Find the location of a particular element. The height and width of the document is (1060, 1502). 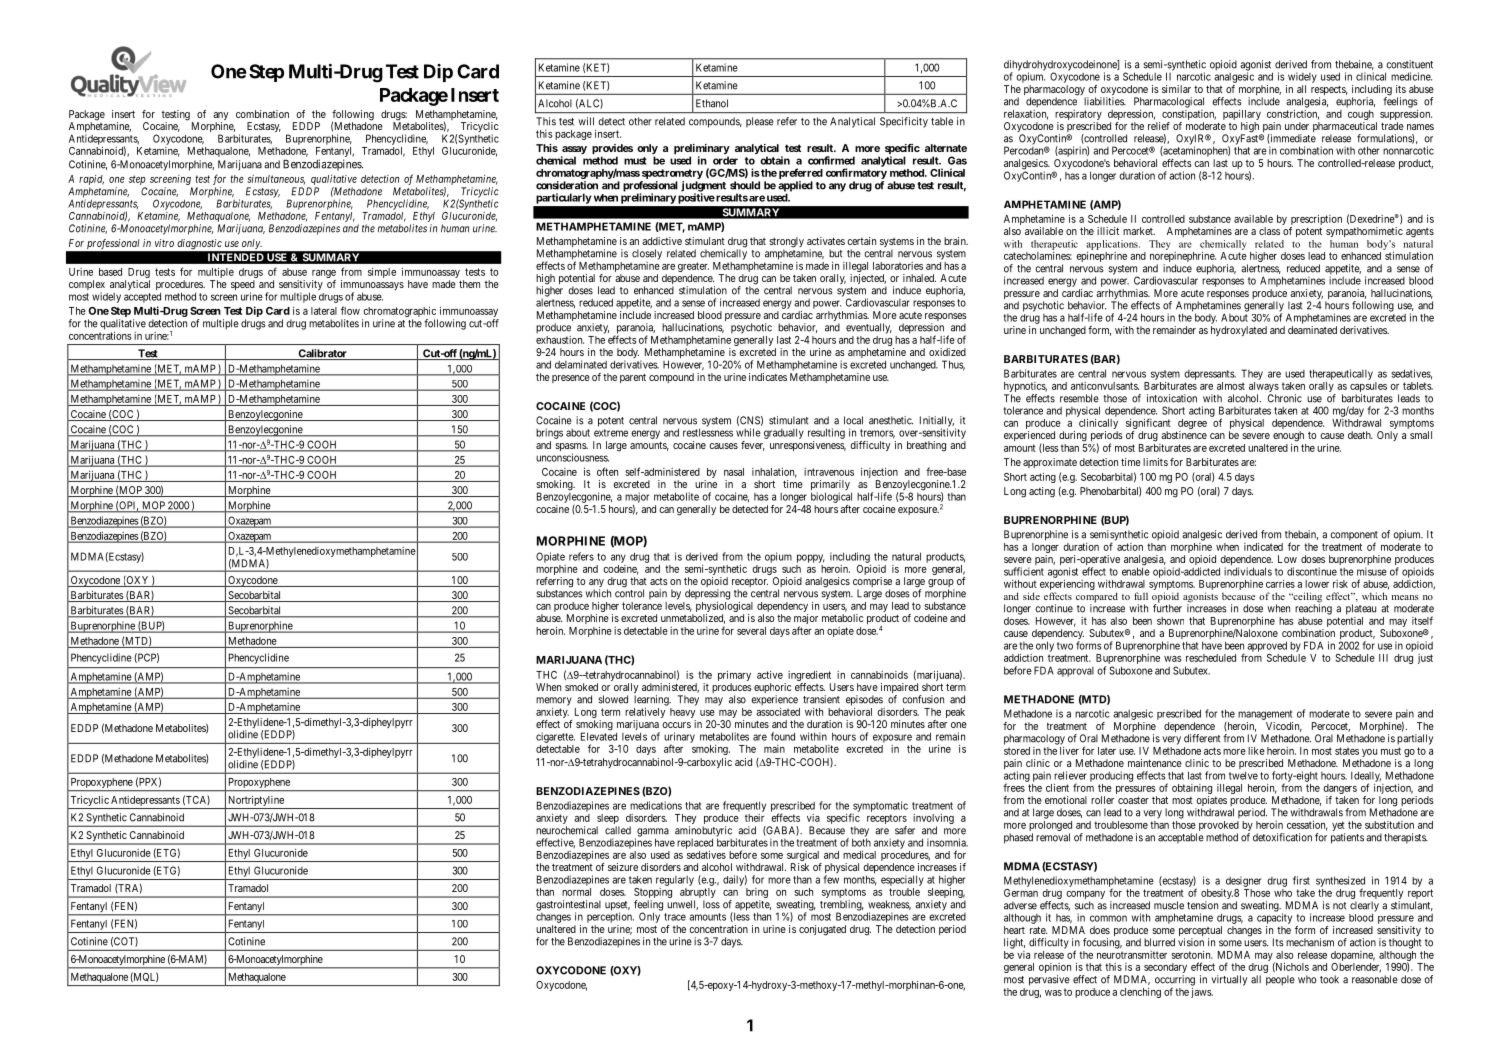

like is located at coordinates (1256, 751).
